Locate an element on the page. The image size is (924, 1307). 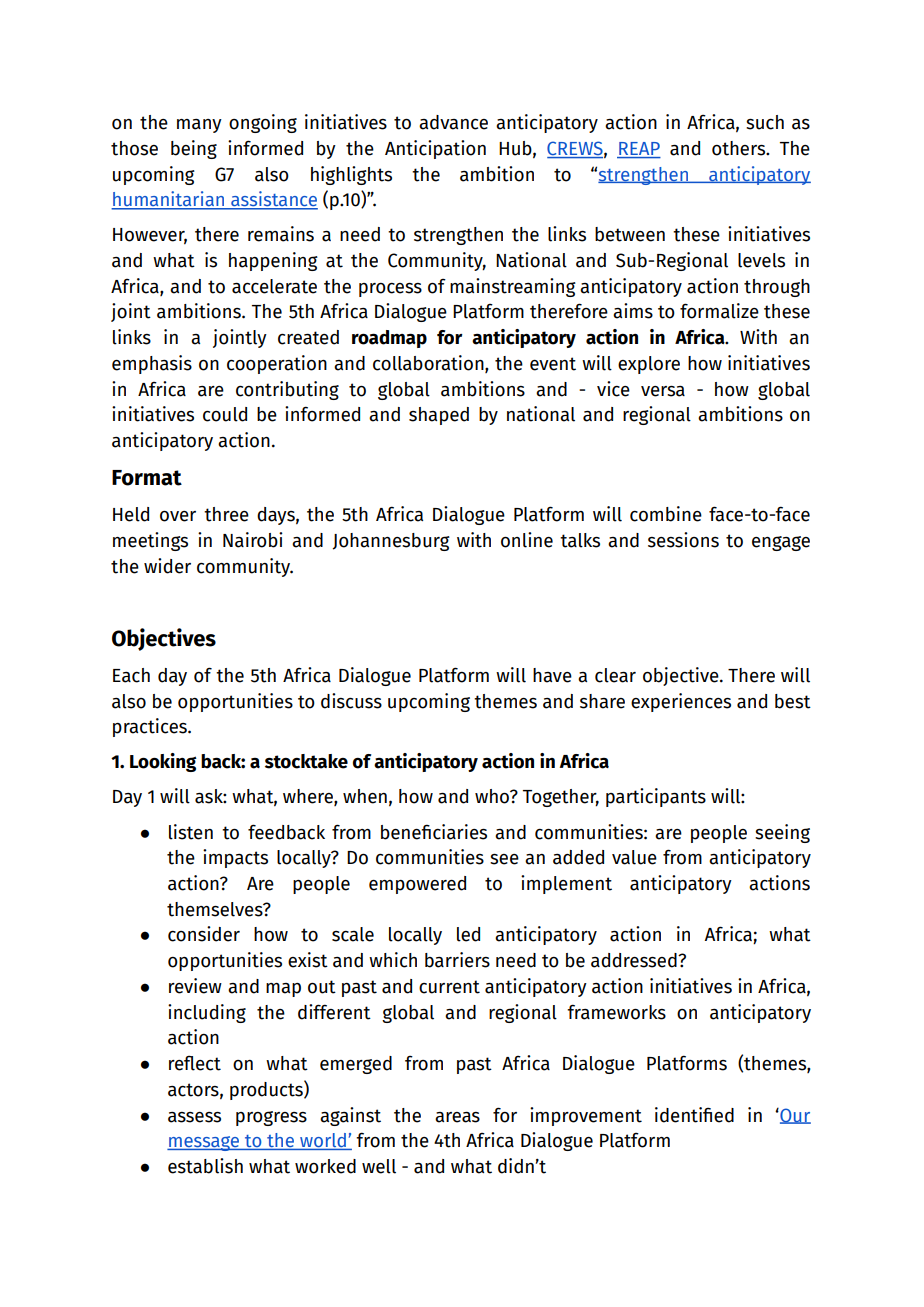
experiences is located at coordinates (681, 702).
